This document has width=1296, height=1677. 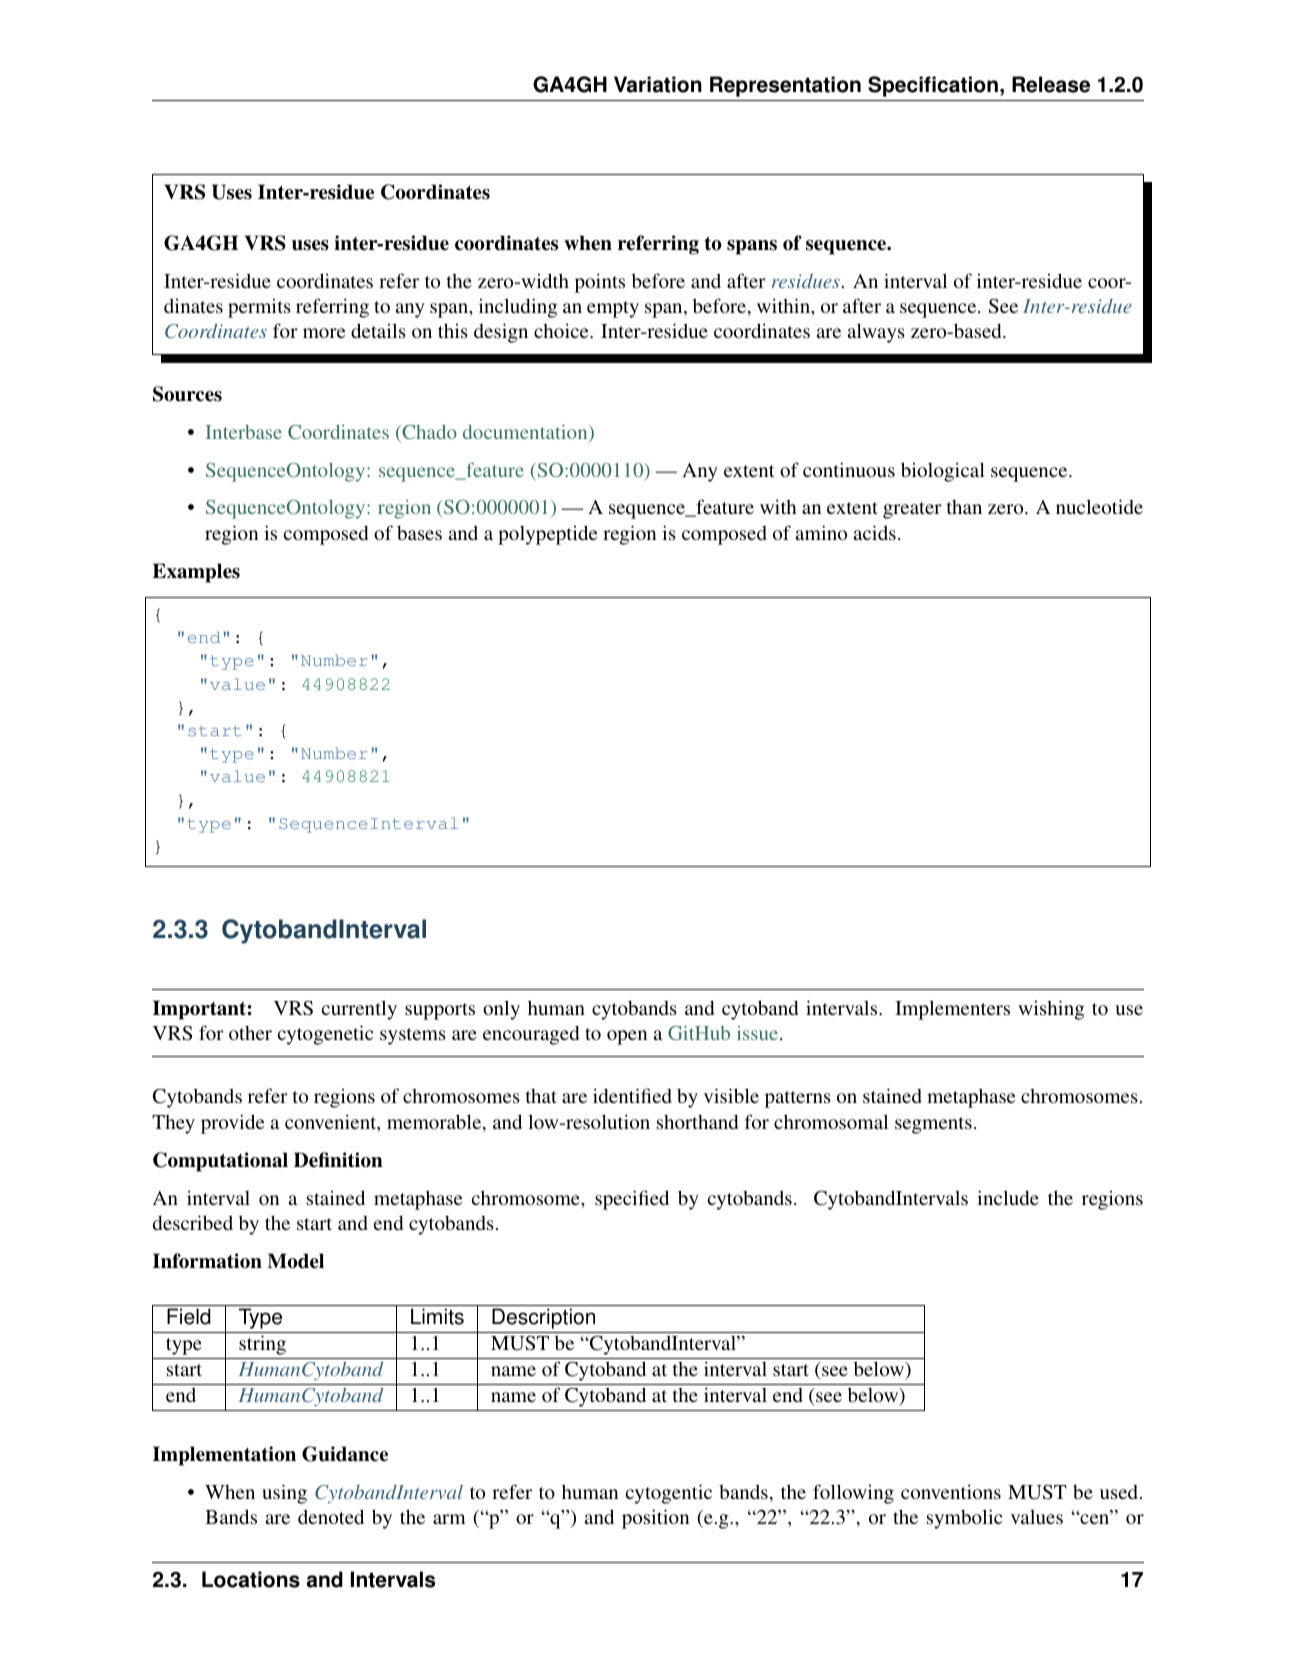 I want to click on Release, so click(x=1051, y=84).
